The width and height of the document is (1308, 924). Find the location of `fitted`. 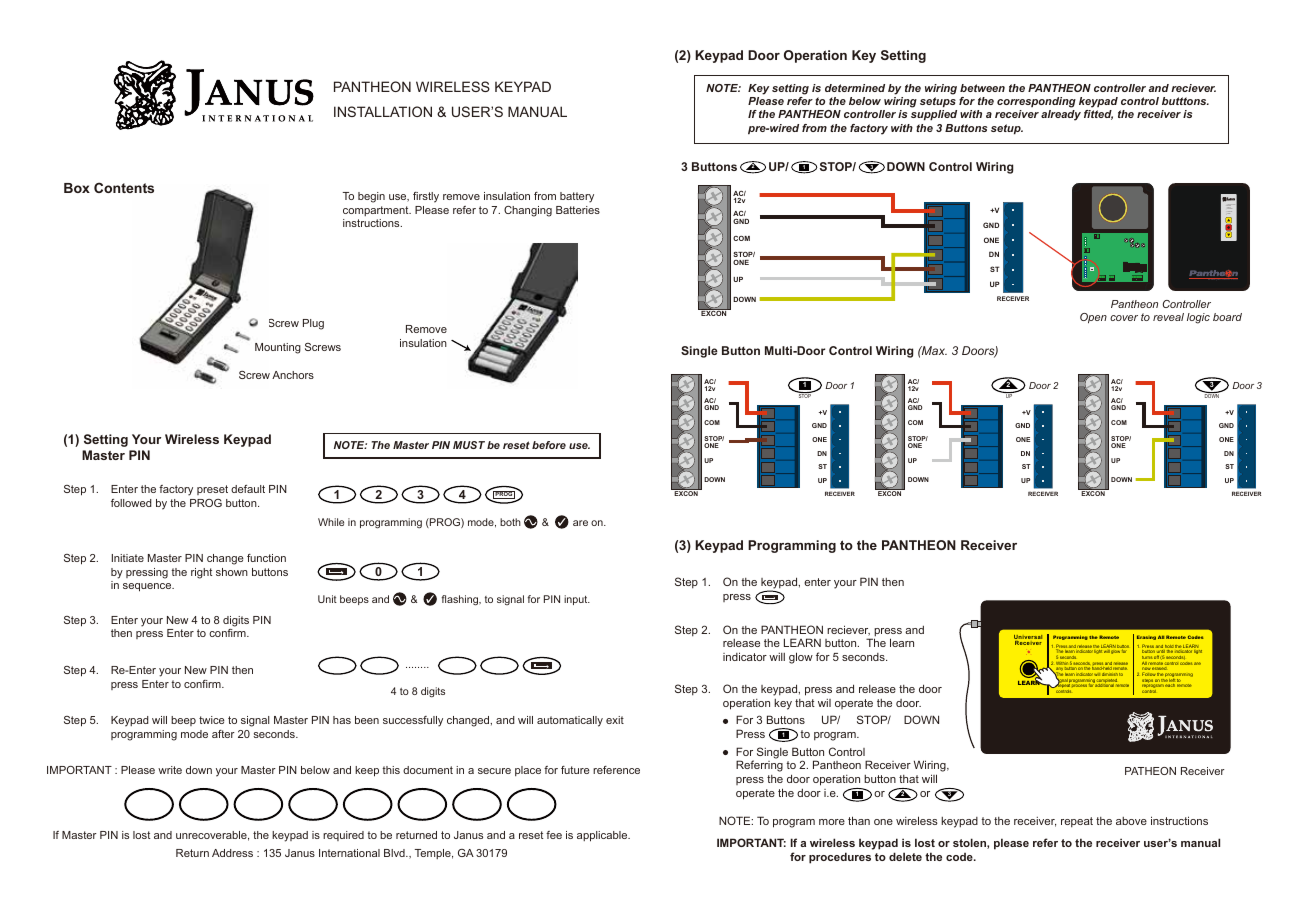

fitted is located at coordinates (1098, 115).
